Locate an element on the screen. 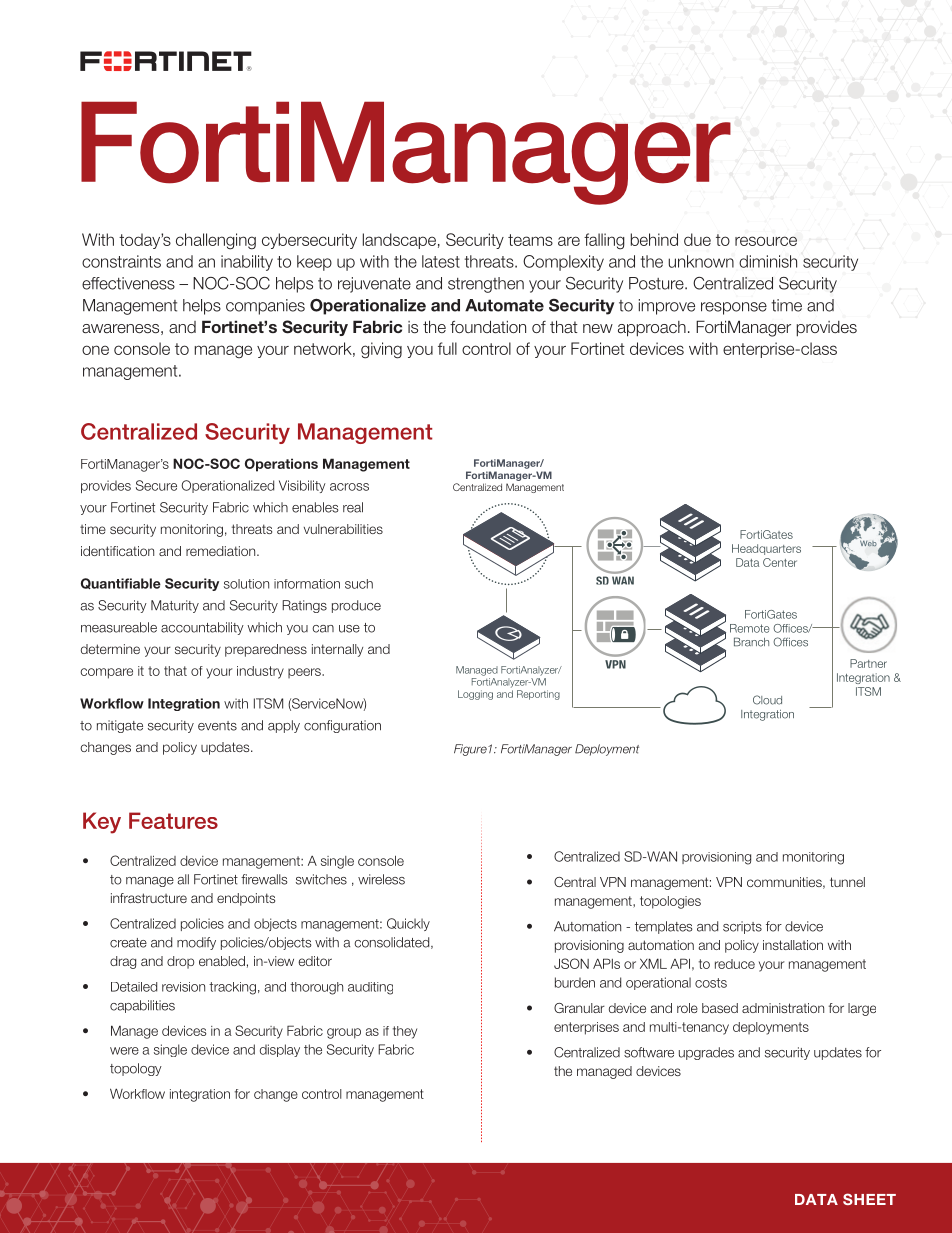 This screenshot has height=1233, width=952. SHEET is located at coordinates (869, 1199).
